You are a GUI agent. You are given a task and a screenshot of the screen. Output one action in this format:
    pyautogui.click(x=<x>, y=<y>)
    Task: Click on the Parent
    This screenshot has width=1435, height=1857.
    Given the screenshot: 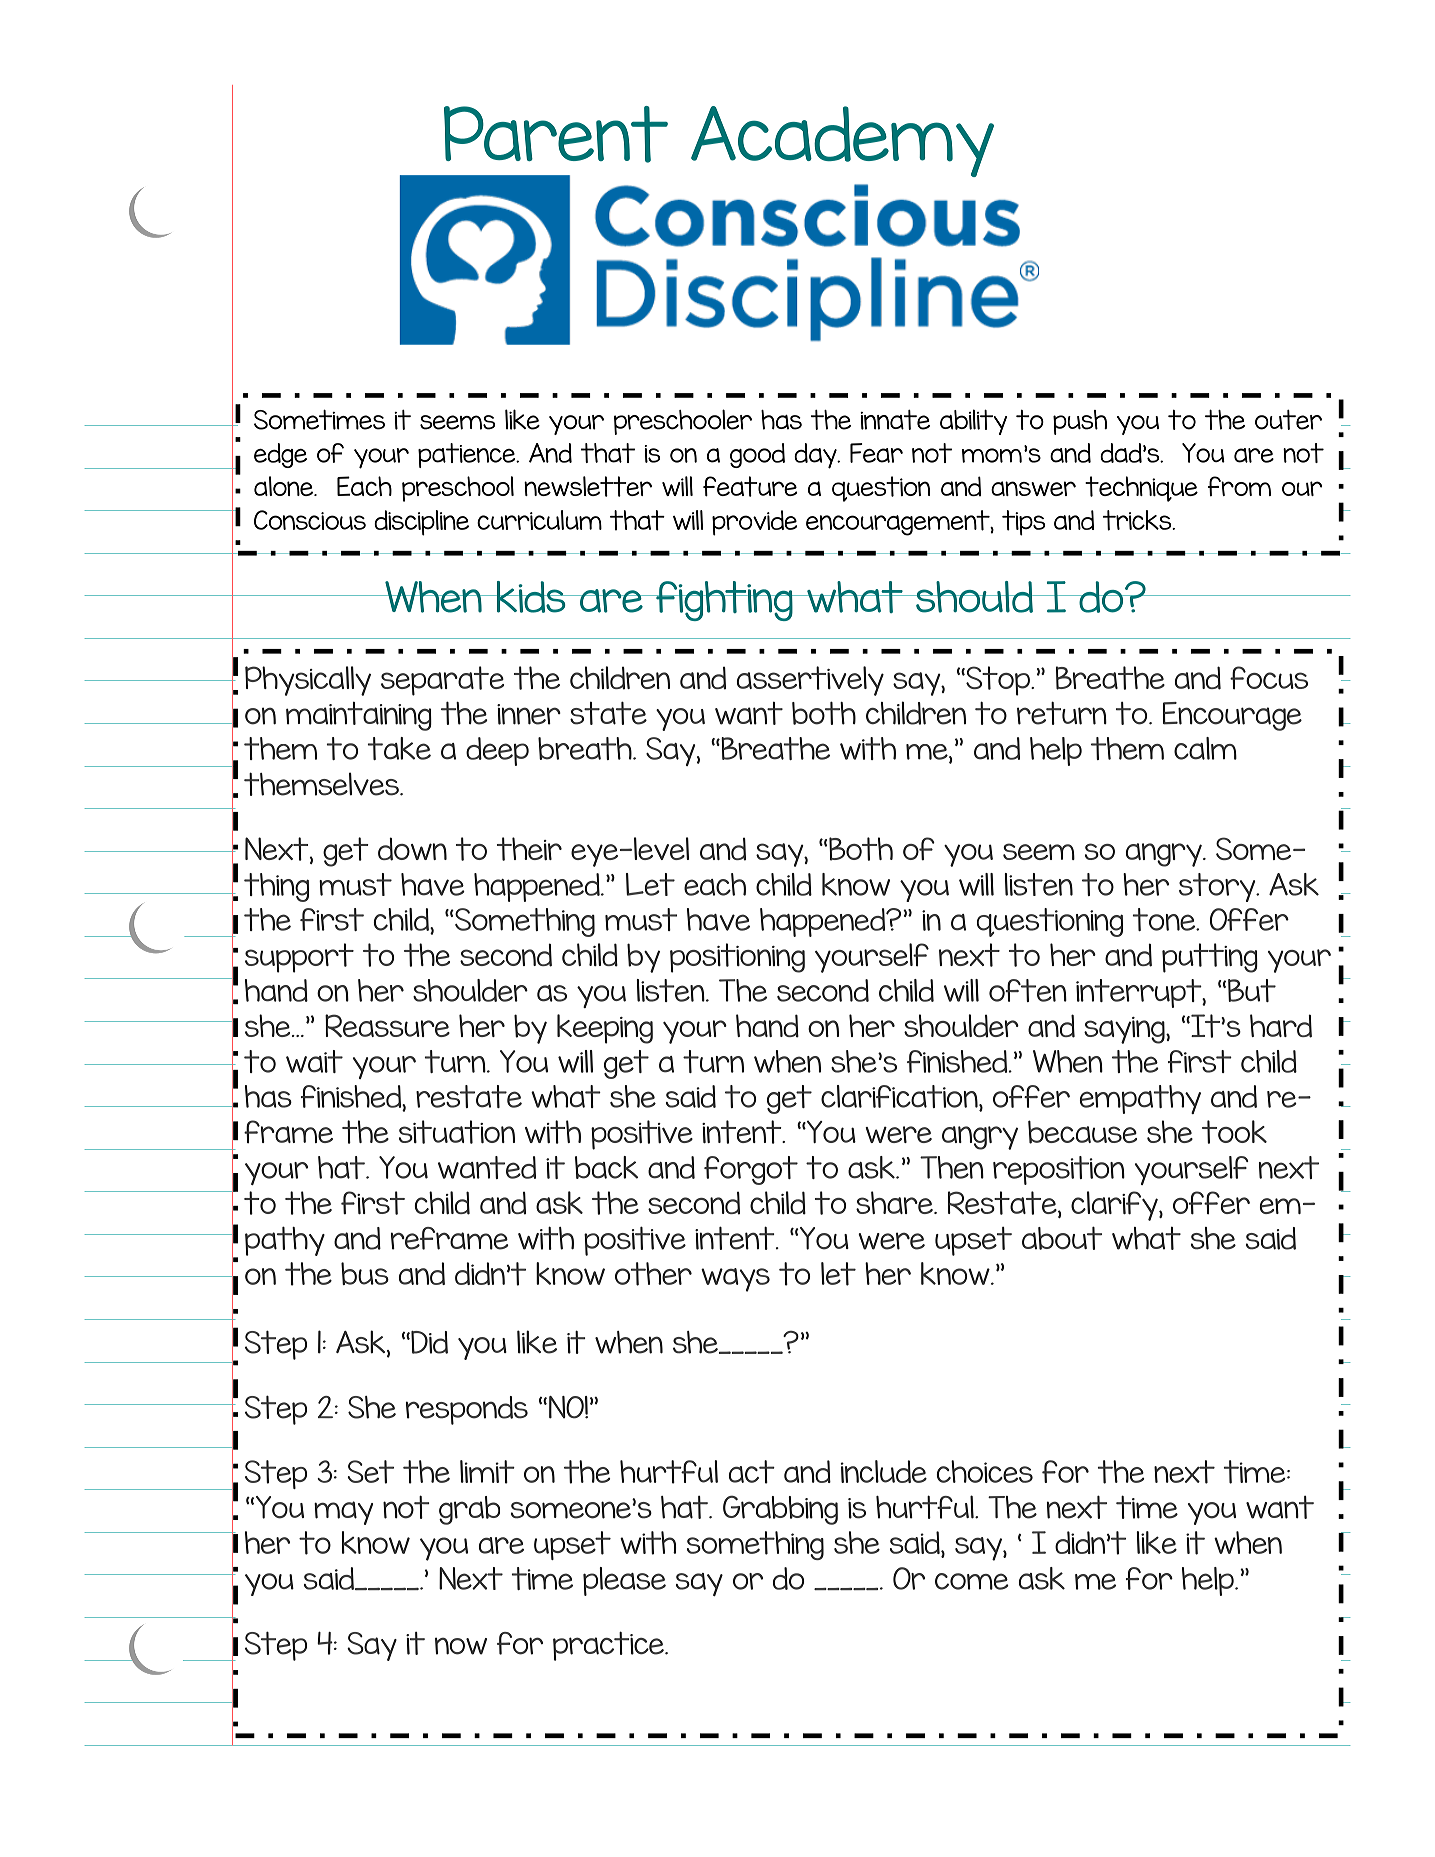 What is the action you would take?
    pyautogui.click(x=556, y=134)
